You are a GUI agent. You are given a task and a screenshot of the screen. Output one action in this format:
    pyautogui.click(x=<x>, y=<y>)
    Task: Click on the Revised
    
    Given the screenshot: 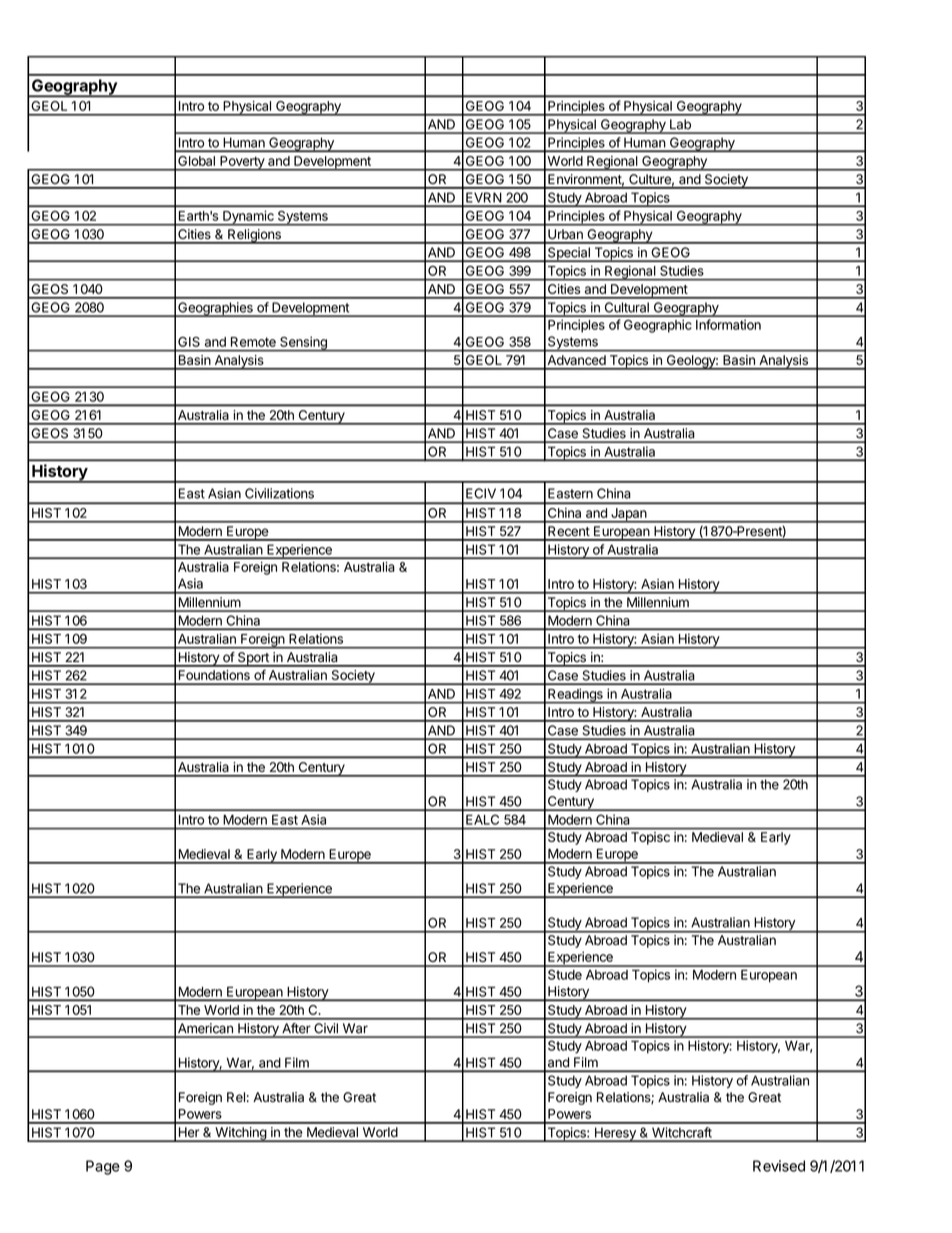 What is the action you would take?
    pyautogui.click(x=779, y=1166)
